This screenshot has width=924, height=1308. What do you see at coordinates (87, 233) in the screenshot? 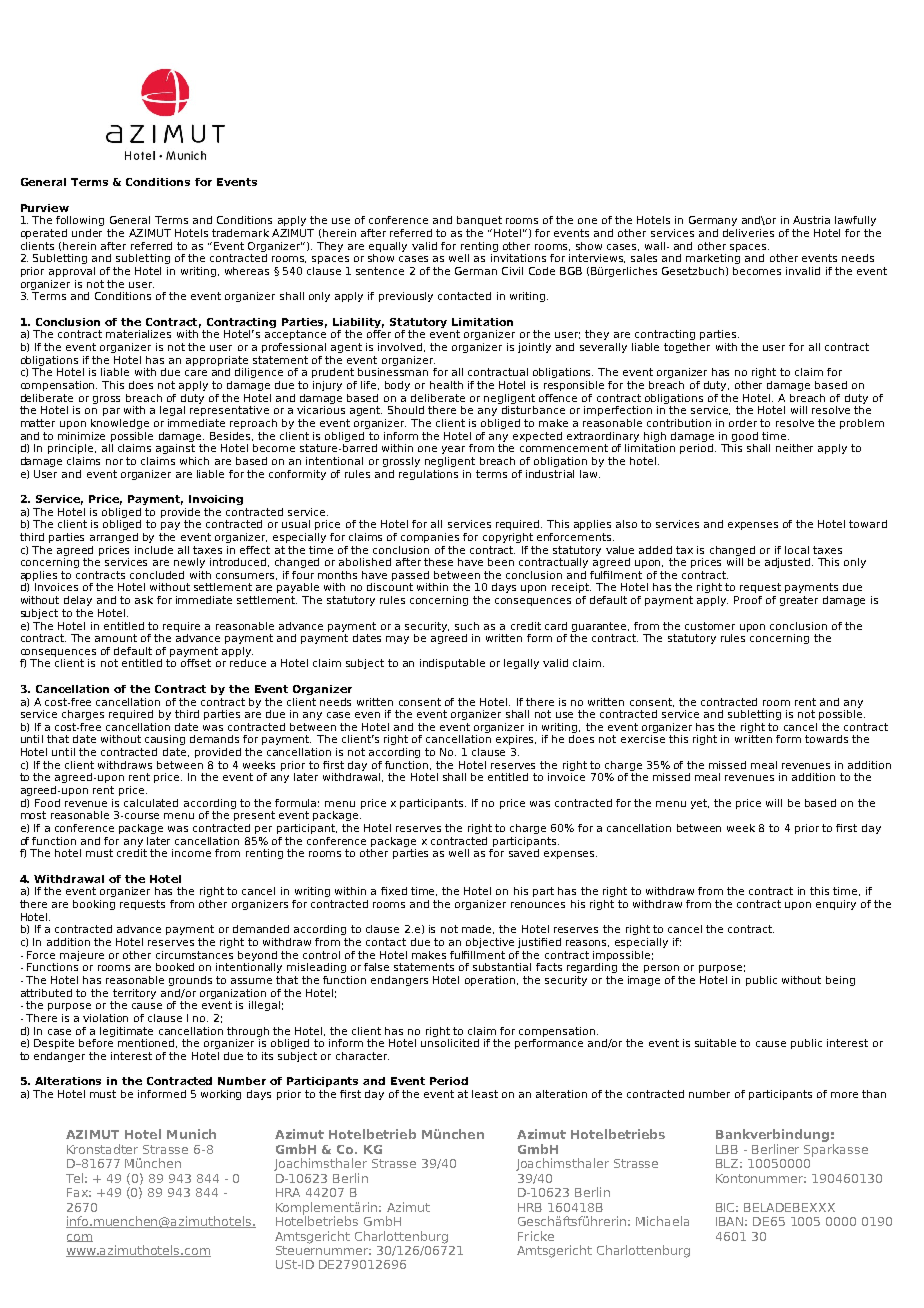
I see `under` at bounding box center [87, 233].
